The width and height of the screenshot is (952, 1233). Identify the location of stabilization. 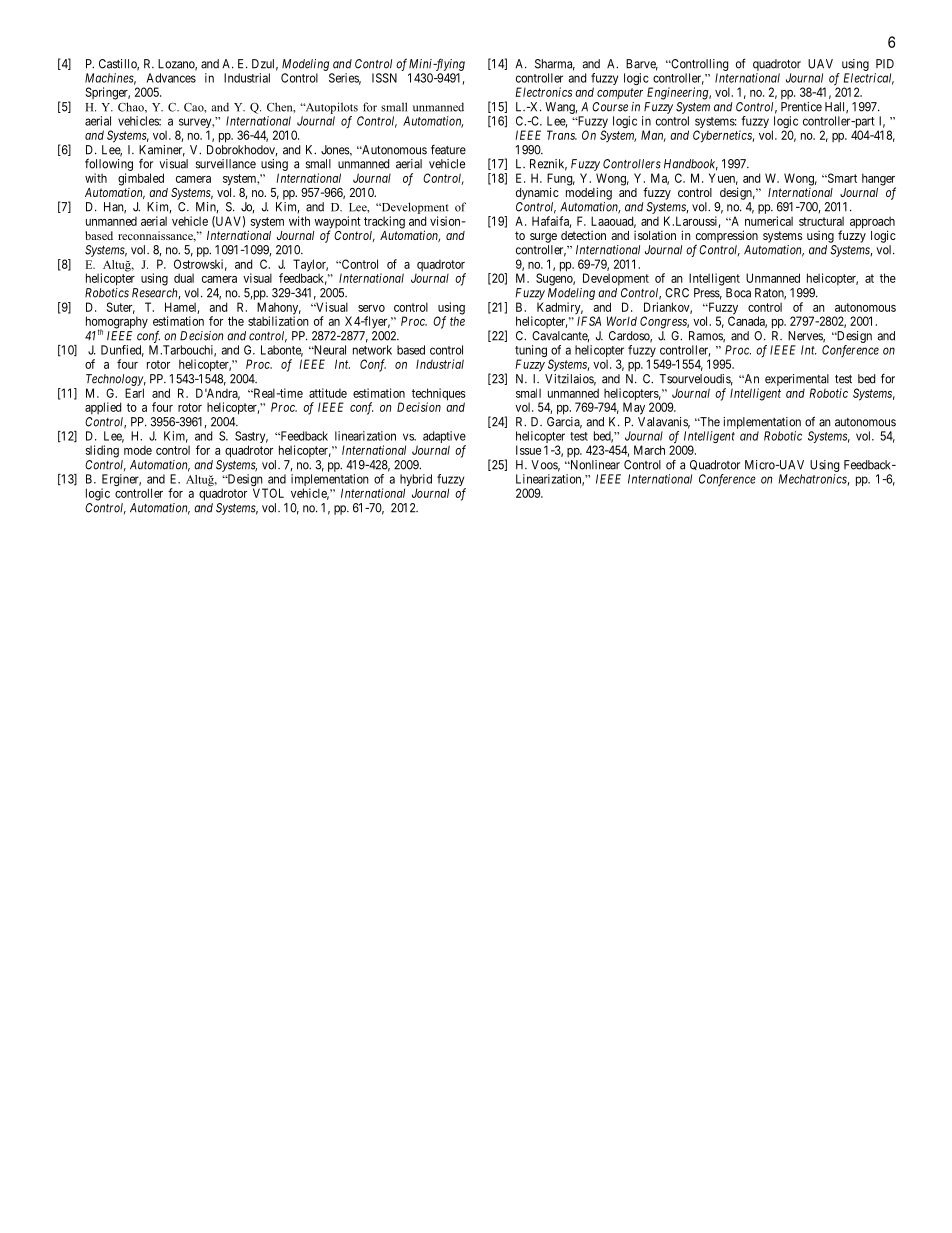
(278, 321).
